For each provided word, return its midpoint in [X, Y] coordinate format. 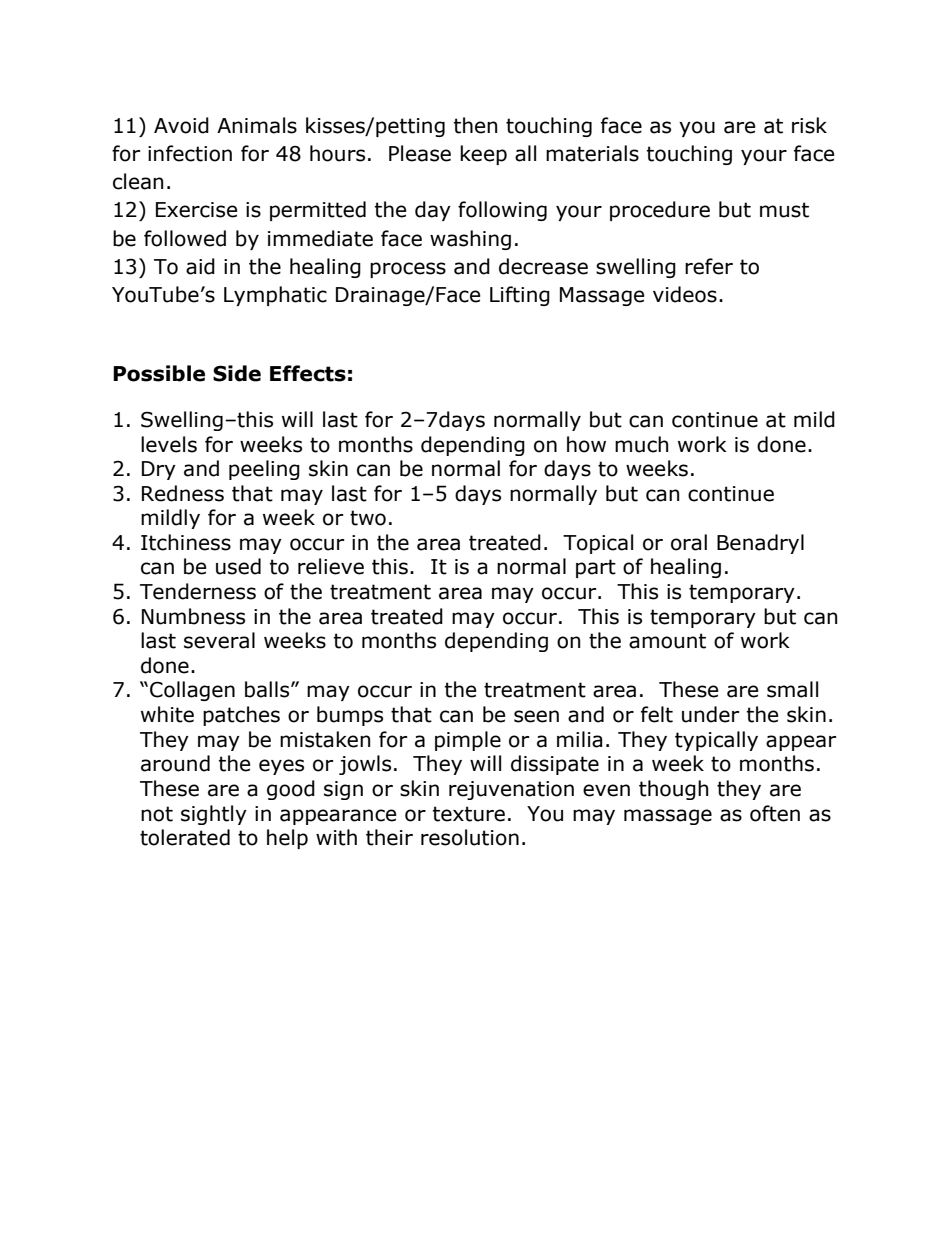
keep [483, 155]
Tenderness [198, 591]
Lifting [520, 296]
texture [469, 814]
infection [190, 153]
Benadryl [760, 544]
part [596, 568]
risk [809, 125]
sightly [214, 815]
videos [685, 294]
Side [237, 373]
